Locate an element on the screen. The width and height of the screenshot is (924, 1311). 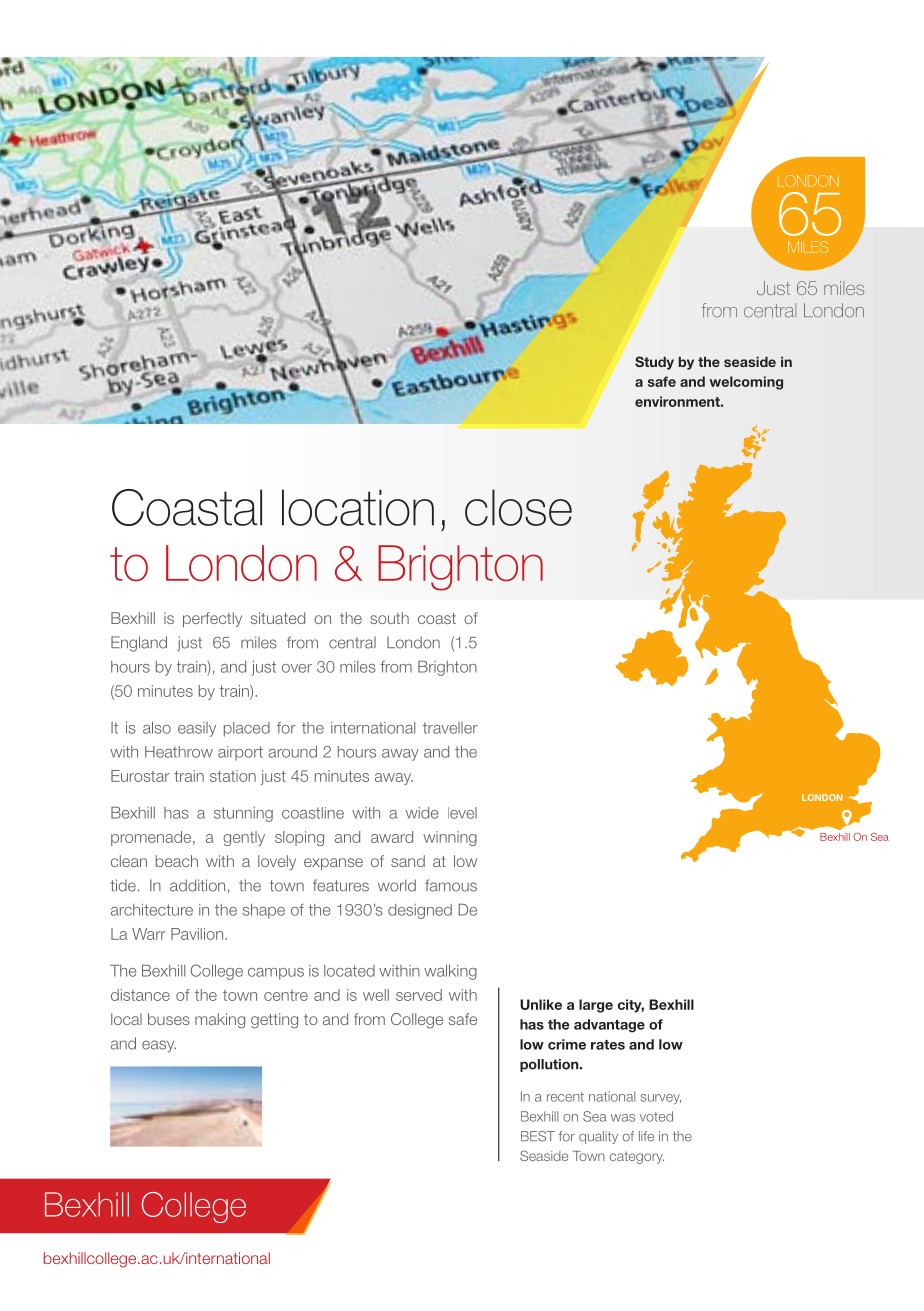
level is located at coordinates (462, 813).
